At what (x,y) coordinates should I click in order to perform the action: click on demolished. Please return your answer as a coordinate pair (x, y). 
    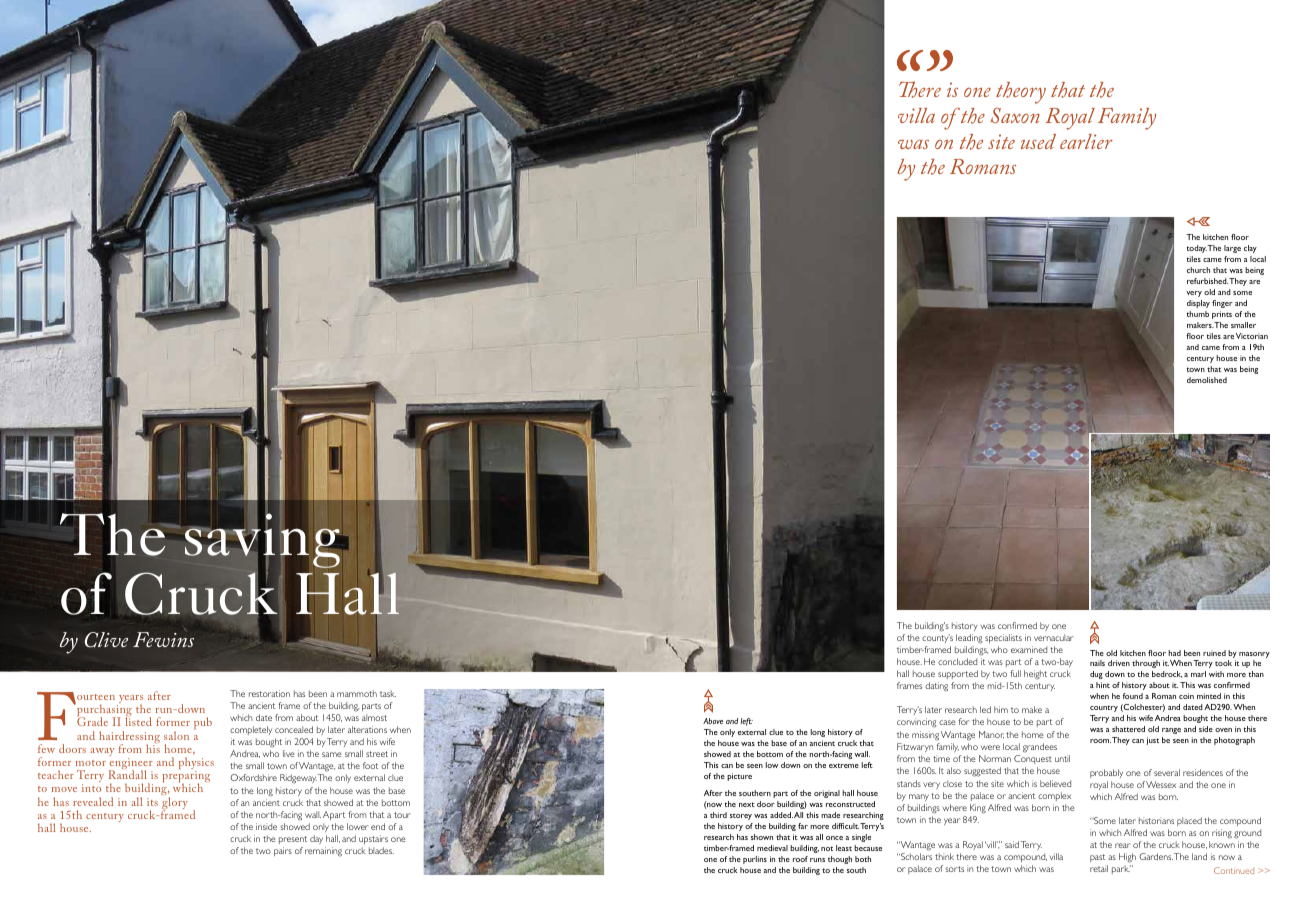
    Looking at the image, I should click on (1207, 380).
